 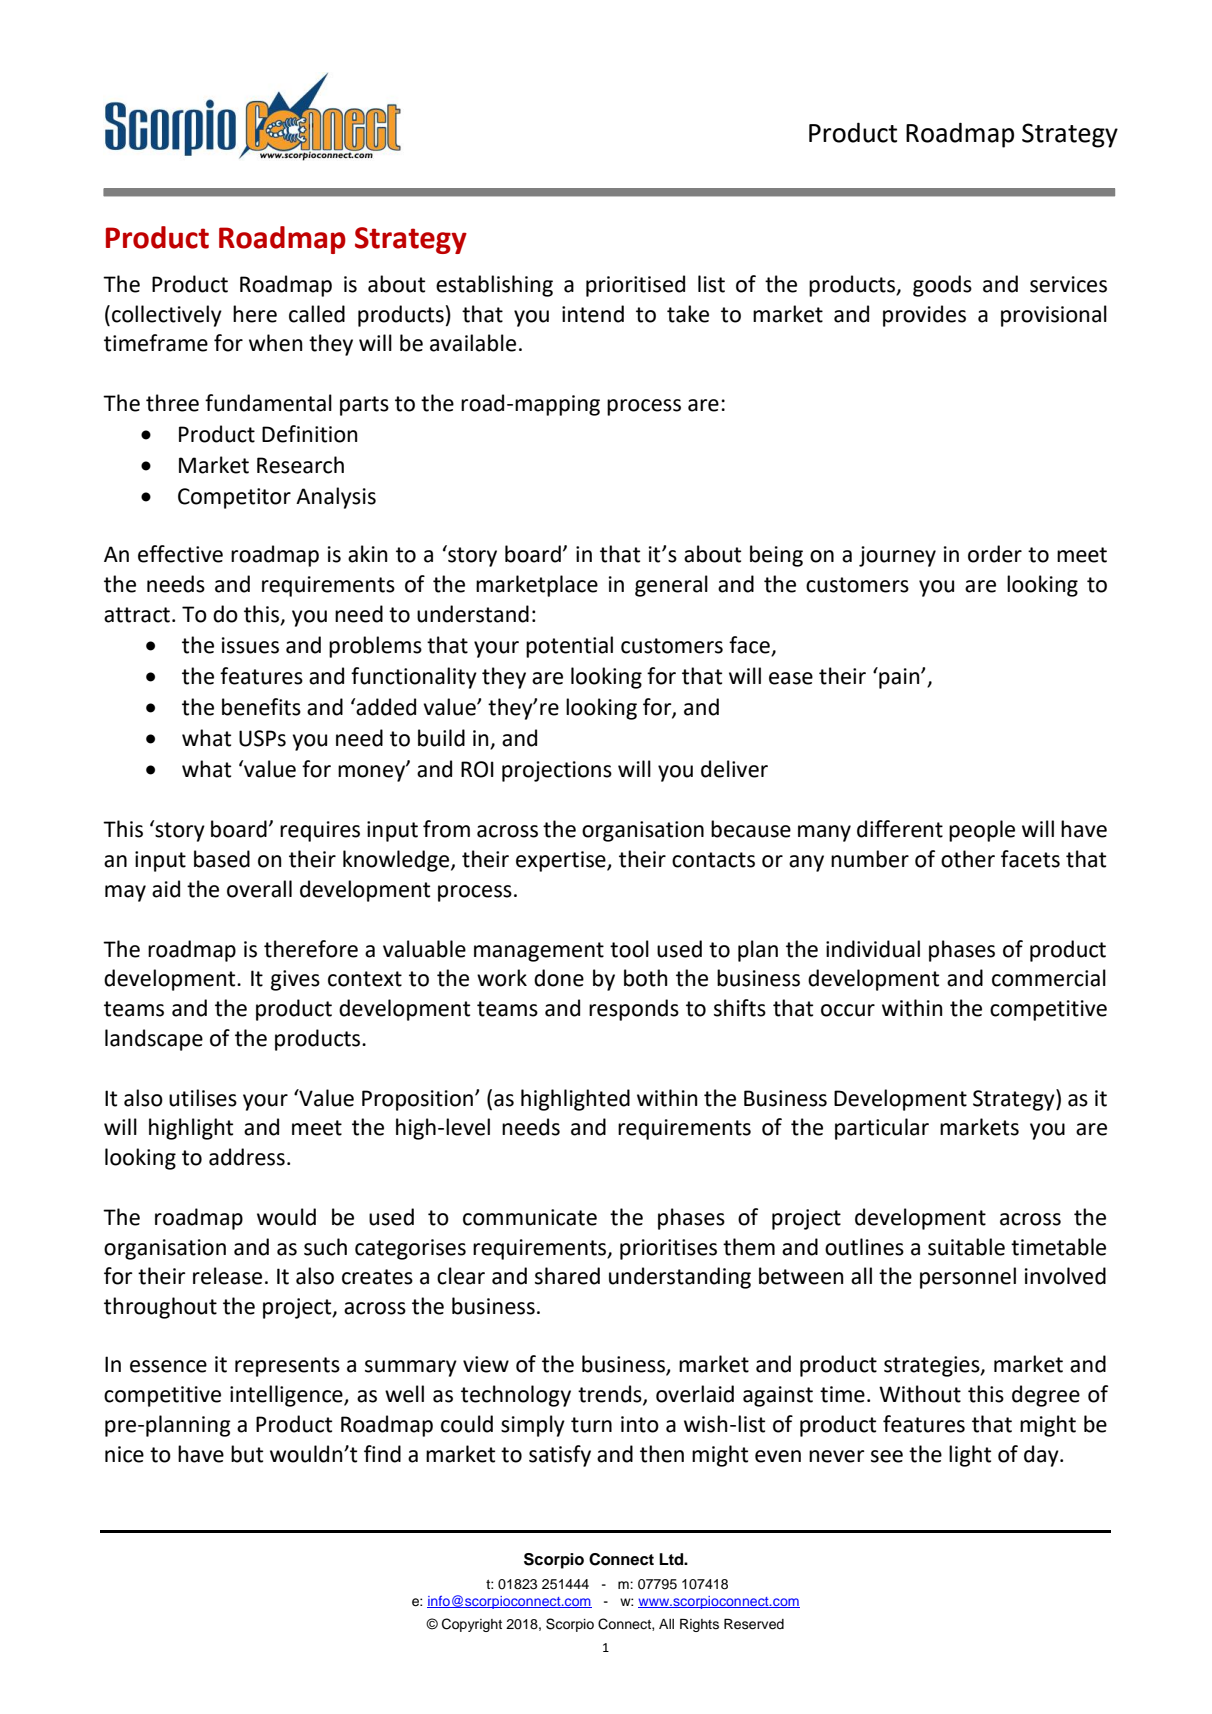 I want to click on issues, so click(x=250, y=645).
